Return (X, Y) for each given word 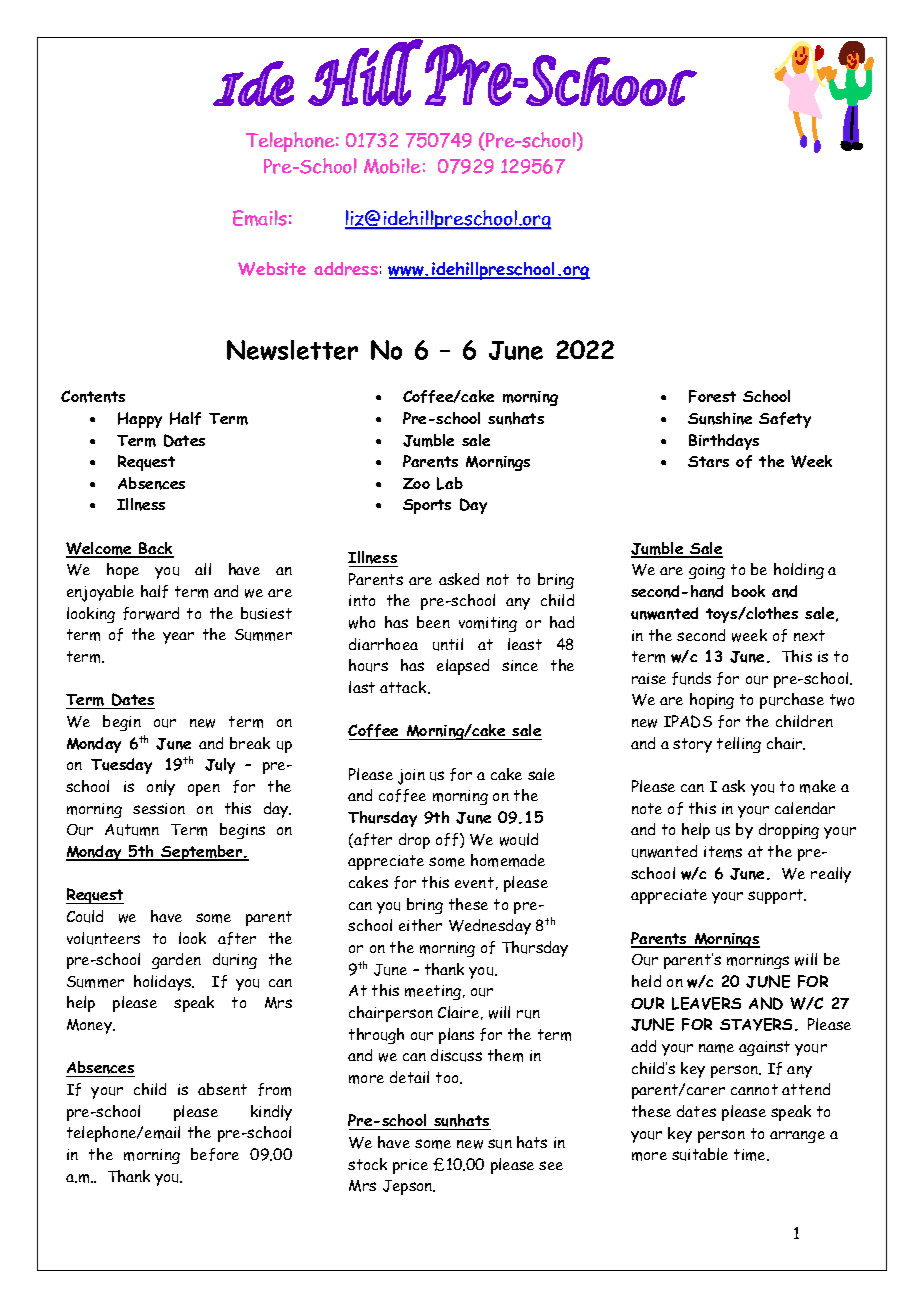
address (346, 269)
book (748, 591)
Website (272, 269)
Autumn (132, 830)
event (474, 882)
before (215, 1154)
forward (151, 613)
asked (459, 579)
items (723, 852)
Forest (712, 396)
